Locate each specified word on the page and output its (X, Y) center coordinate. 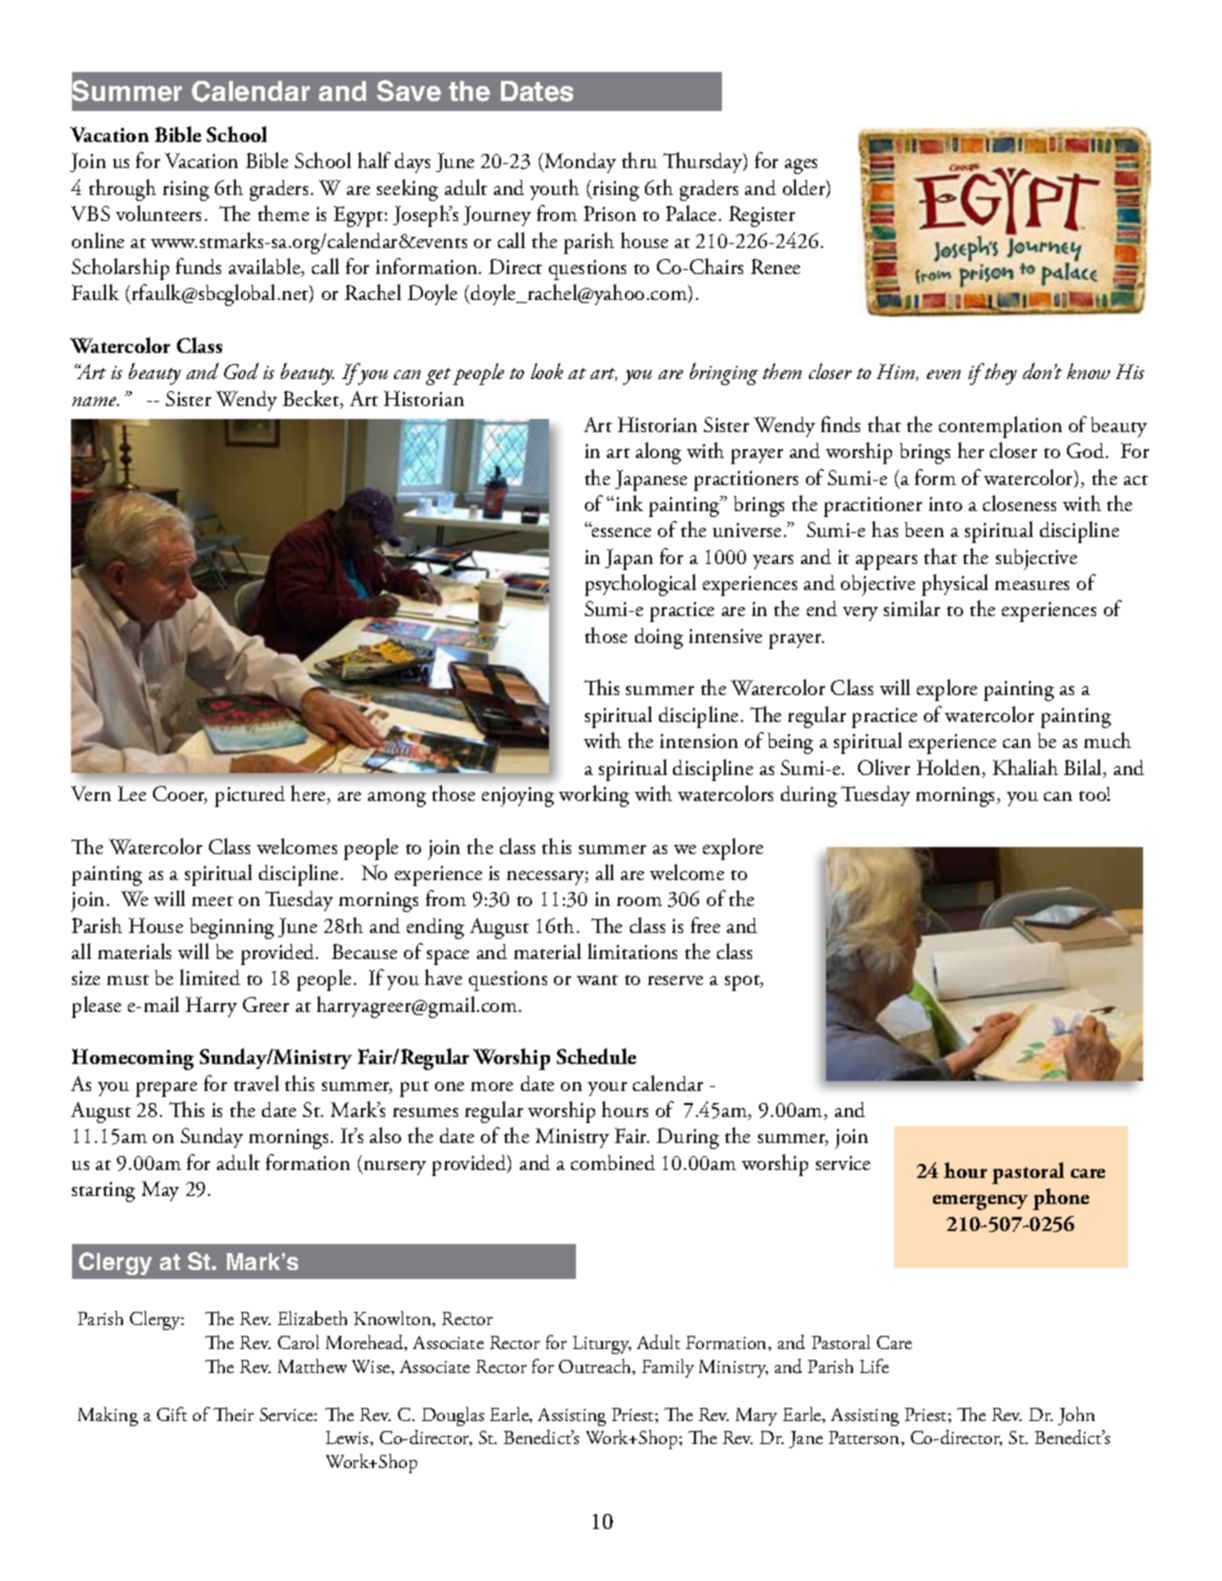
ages (801, 166)
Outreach (596, 1367)
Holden (950, 768)
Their (233, 1414)
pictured (250, 796)
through (122, 190)
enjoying (518, 797)
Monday (579, 163)
